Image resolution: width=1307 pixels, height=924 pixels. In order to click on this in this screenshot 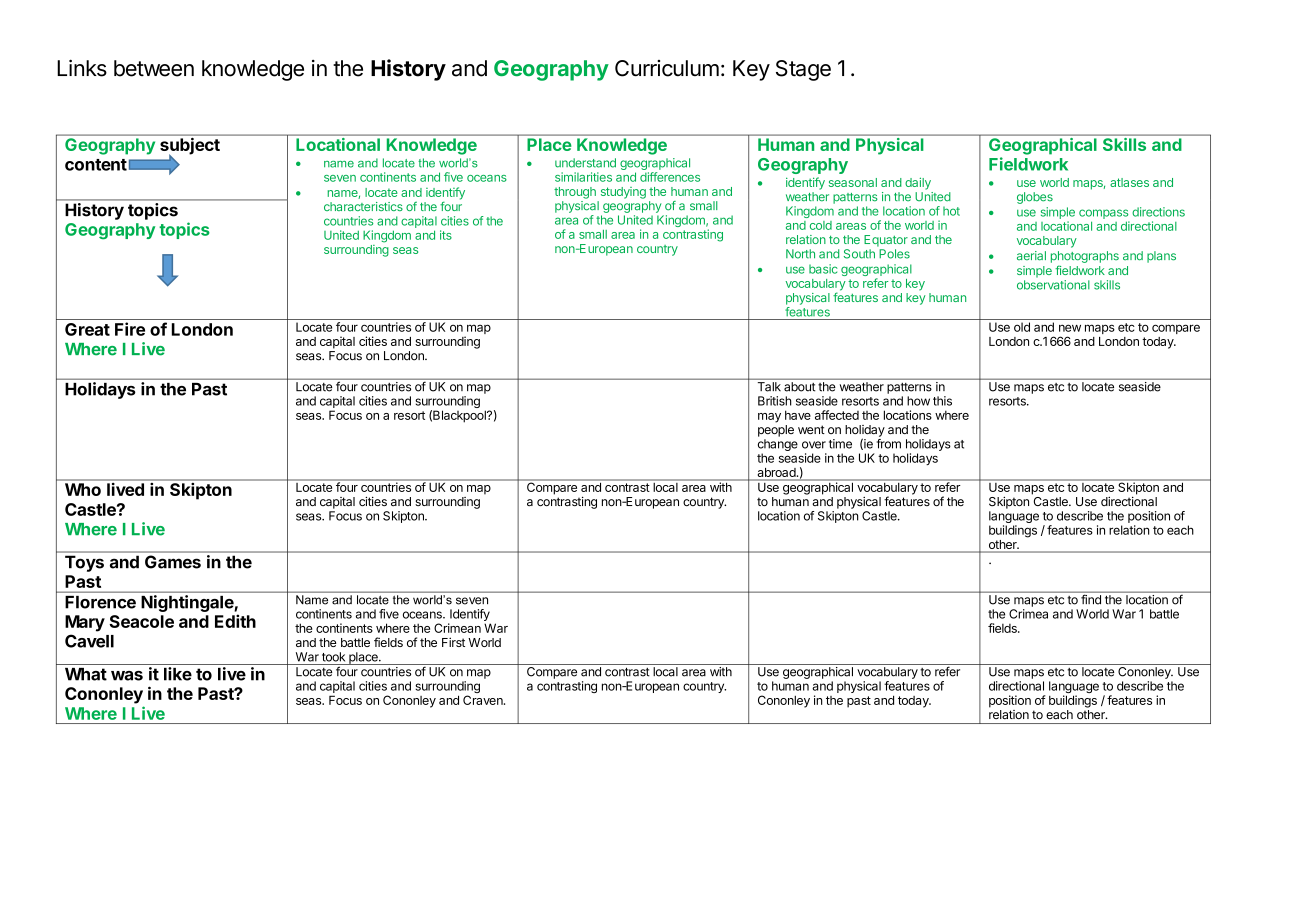, I will do `click(942, 401)`.
